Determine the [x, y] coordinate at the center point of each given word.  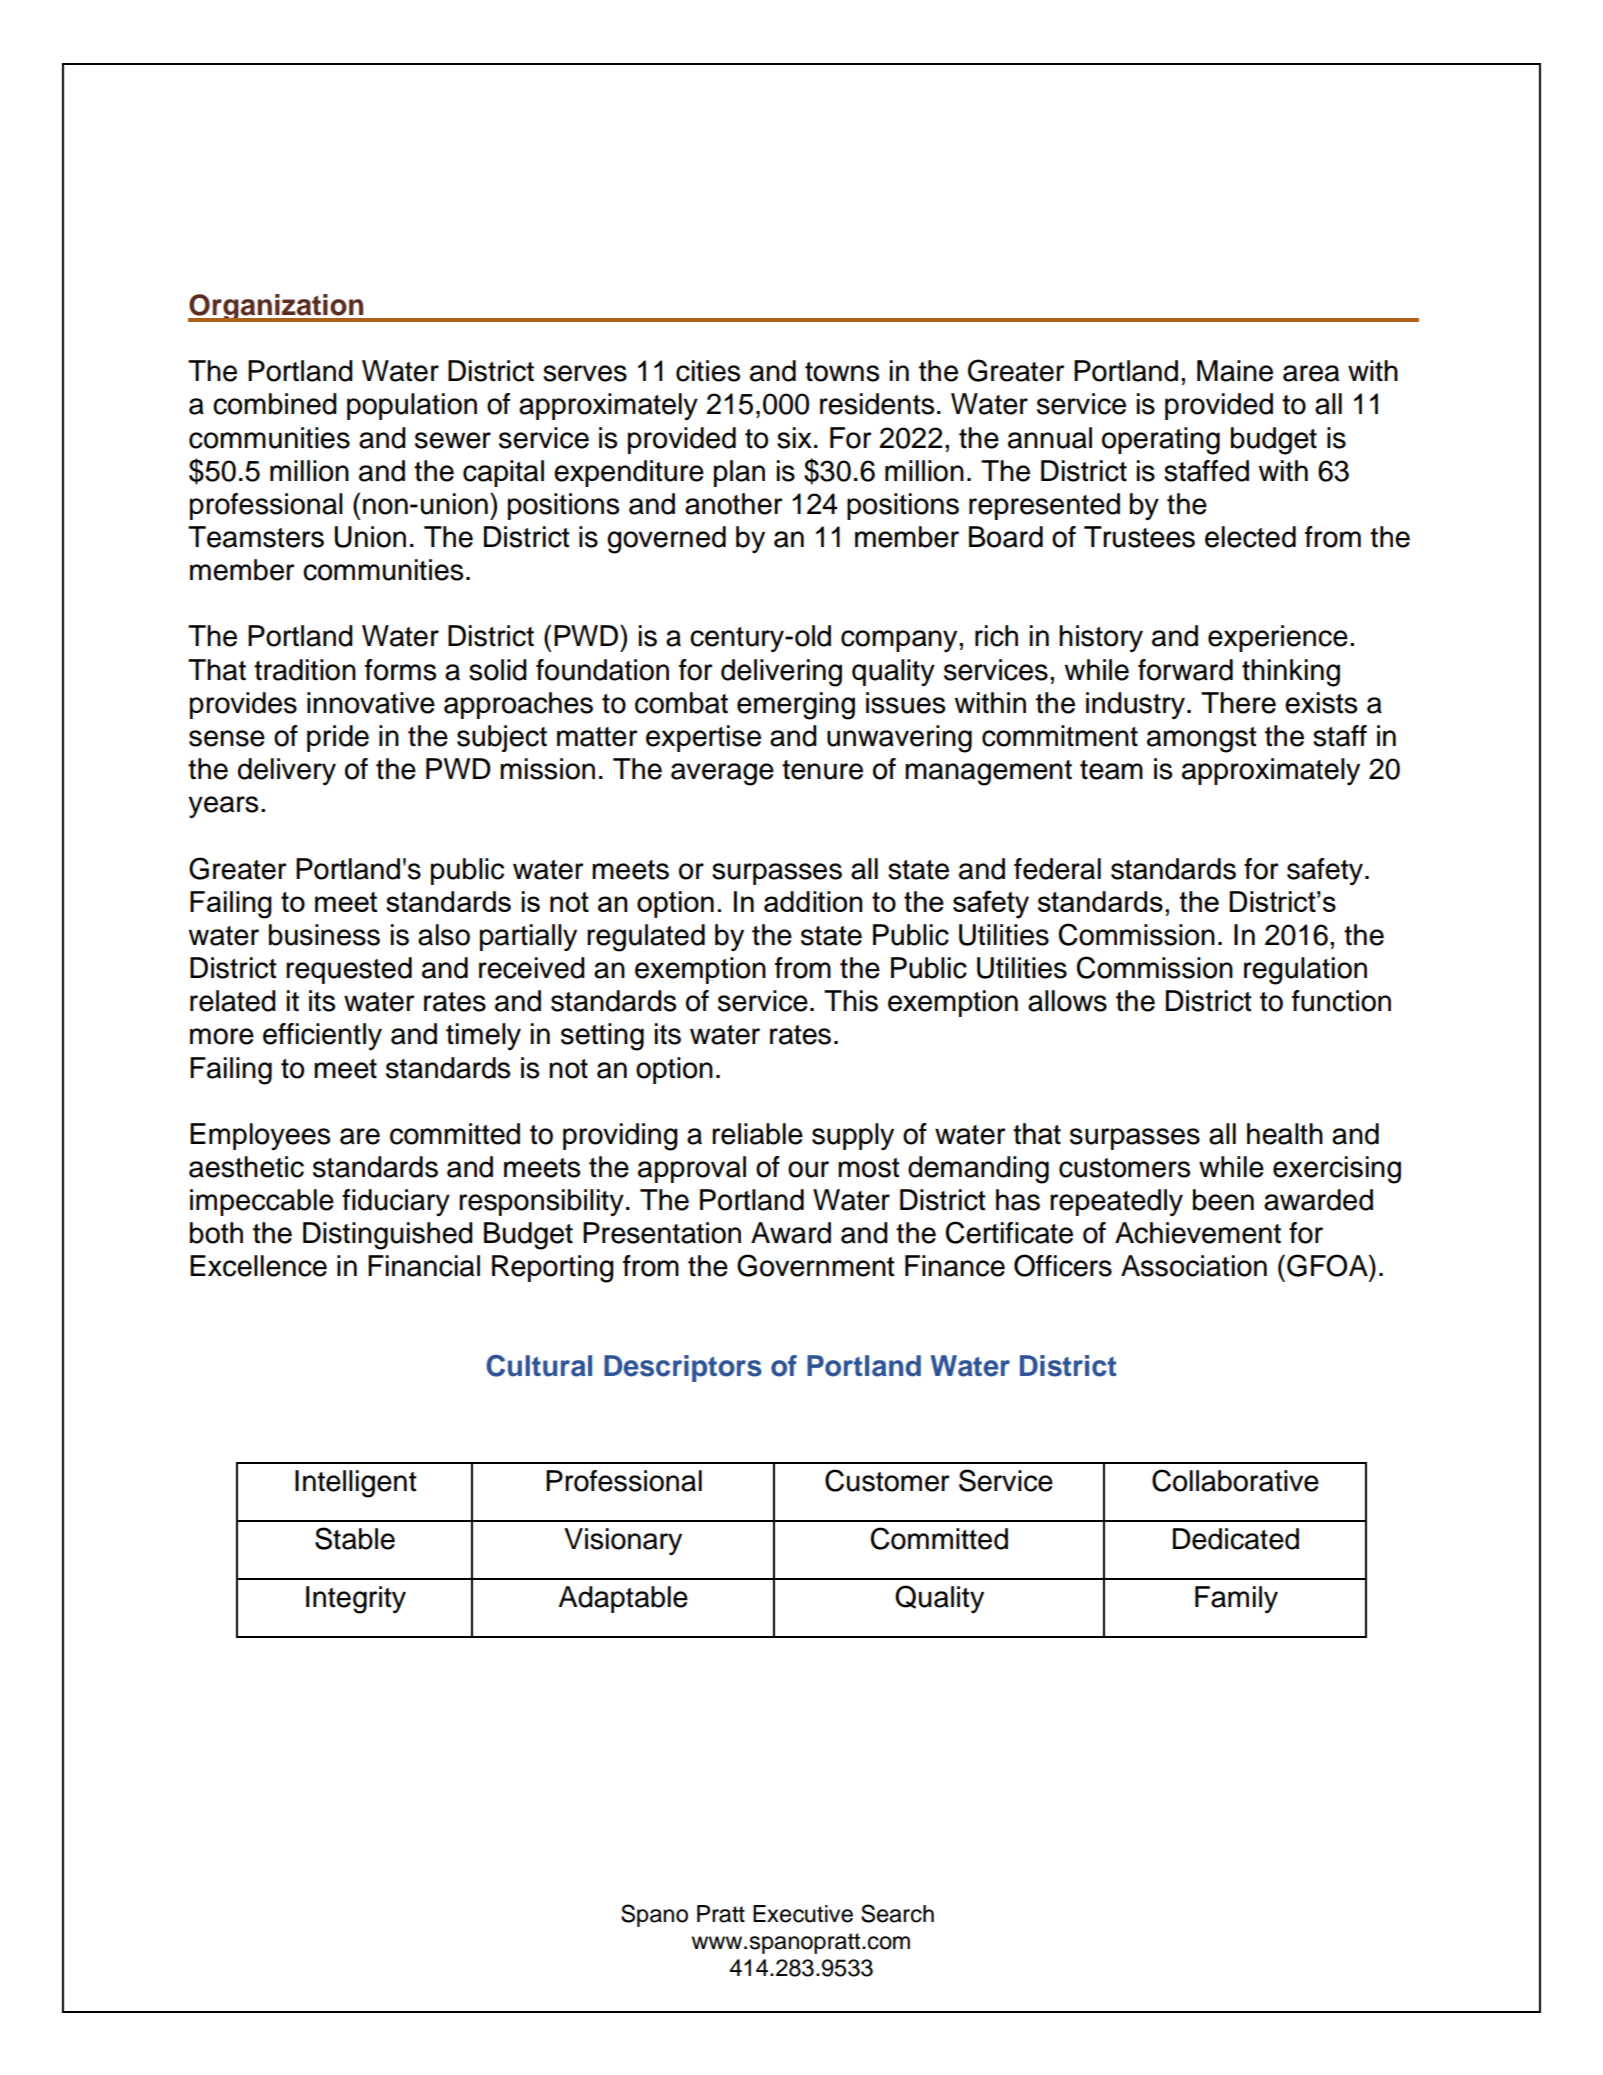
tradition [305, 670]
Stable [355, 1538]
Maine [1235, 371]
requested [349, 970]
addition [813, 901]
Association [1194, 1266]
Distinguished [388, 1236]
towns [842, 372]
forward [1185, 670]
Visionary [623, 1541]
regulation [1305, 971]
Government [816, 1265]
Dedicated [1236, 1539]
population [412, 406]
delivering [781, 673]
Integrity [356, 1600]
